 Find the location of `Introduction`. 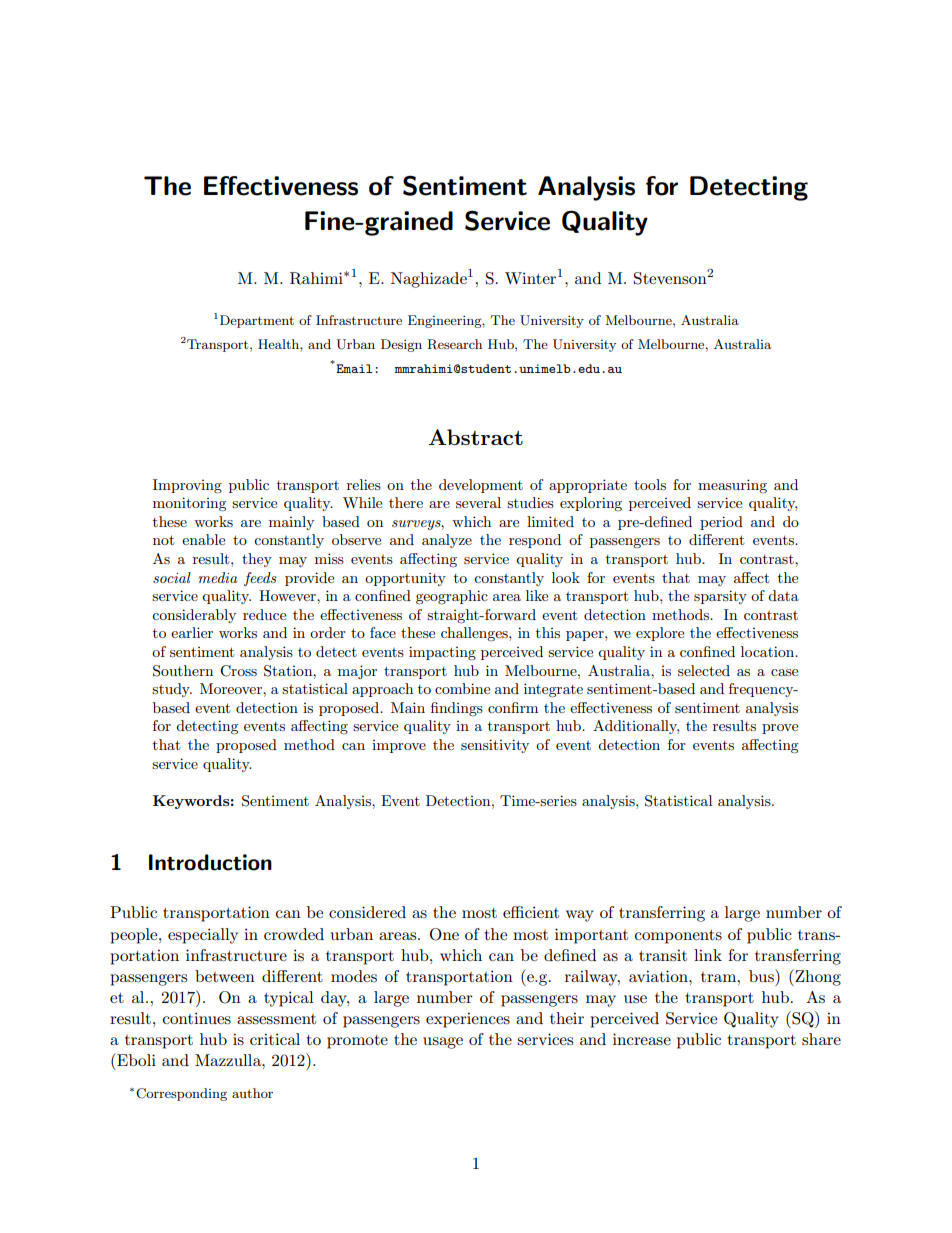

Introduction is located at coordinates (210, 862).
